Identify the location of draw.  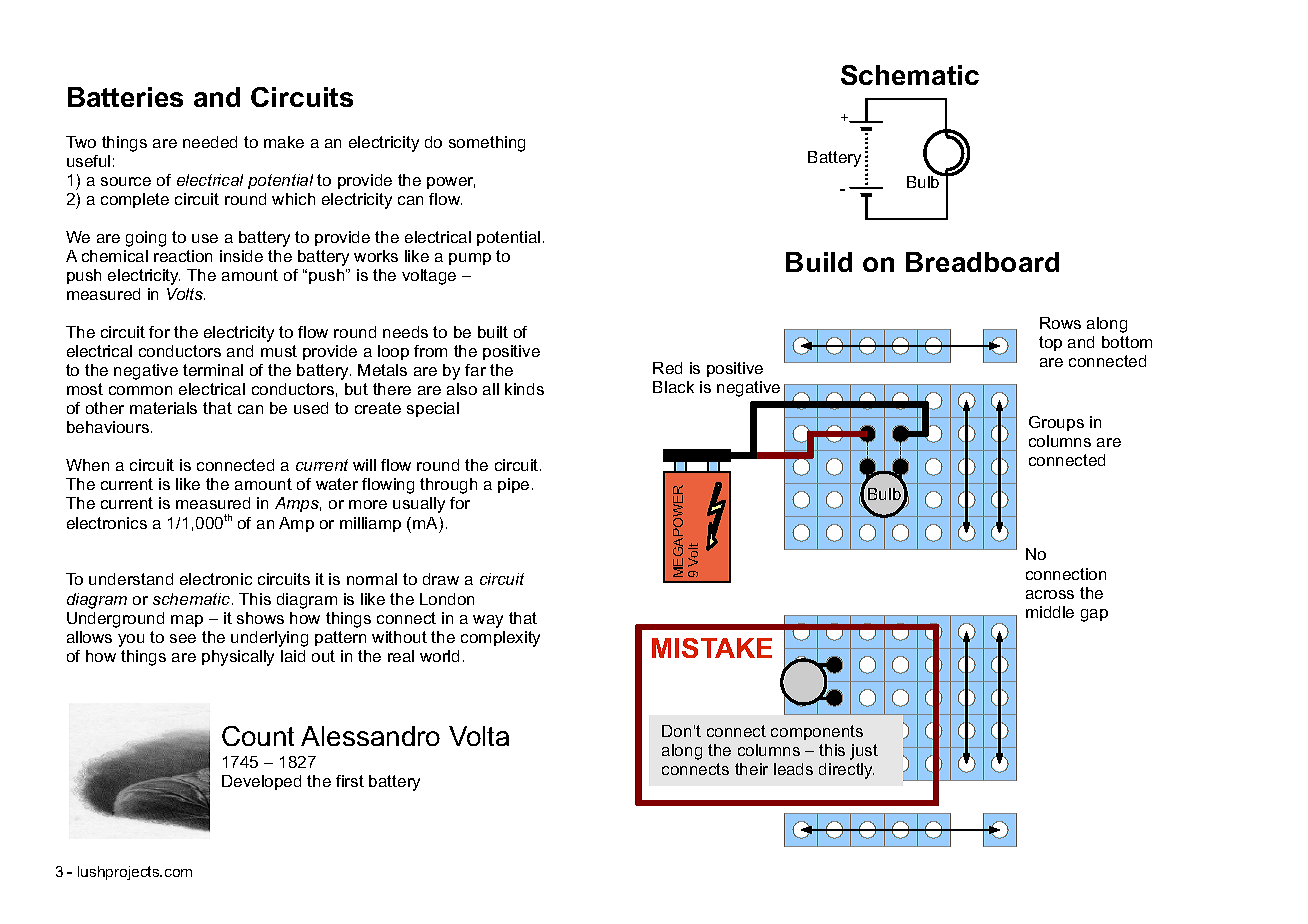
(441, 579).
